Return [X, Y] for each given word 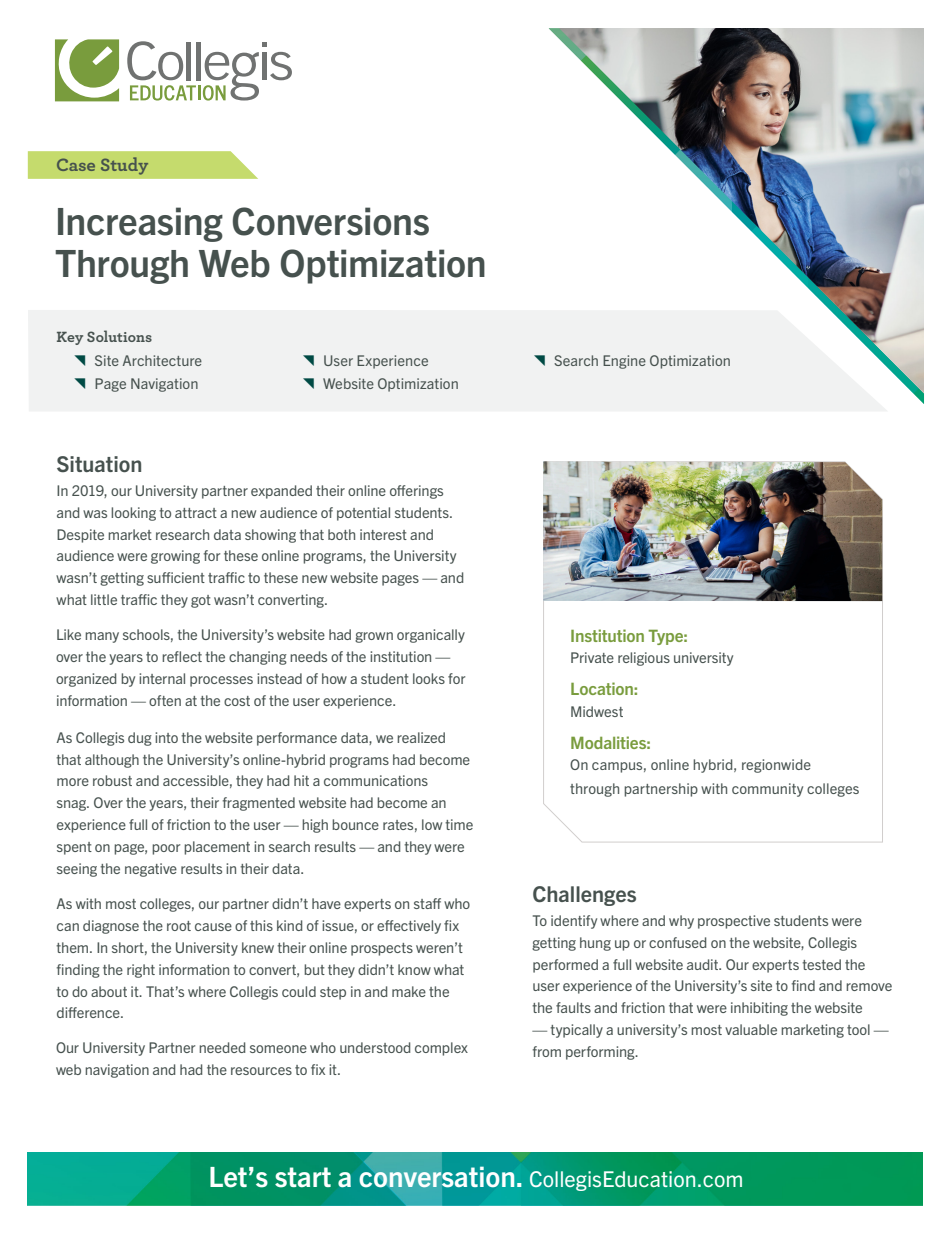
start [303, 1177]
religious [644, 659]
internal [162, 678]
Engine [624, 362]
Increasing [140, 224]
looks [429, 678]
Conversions [331, 221]
